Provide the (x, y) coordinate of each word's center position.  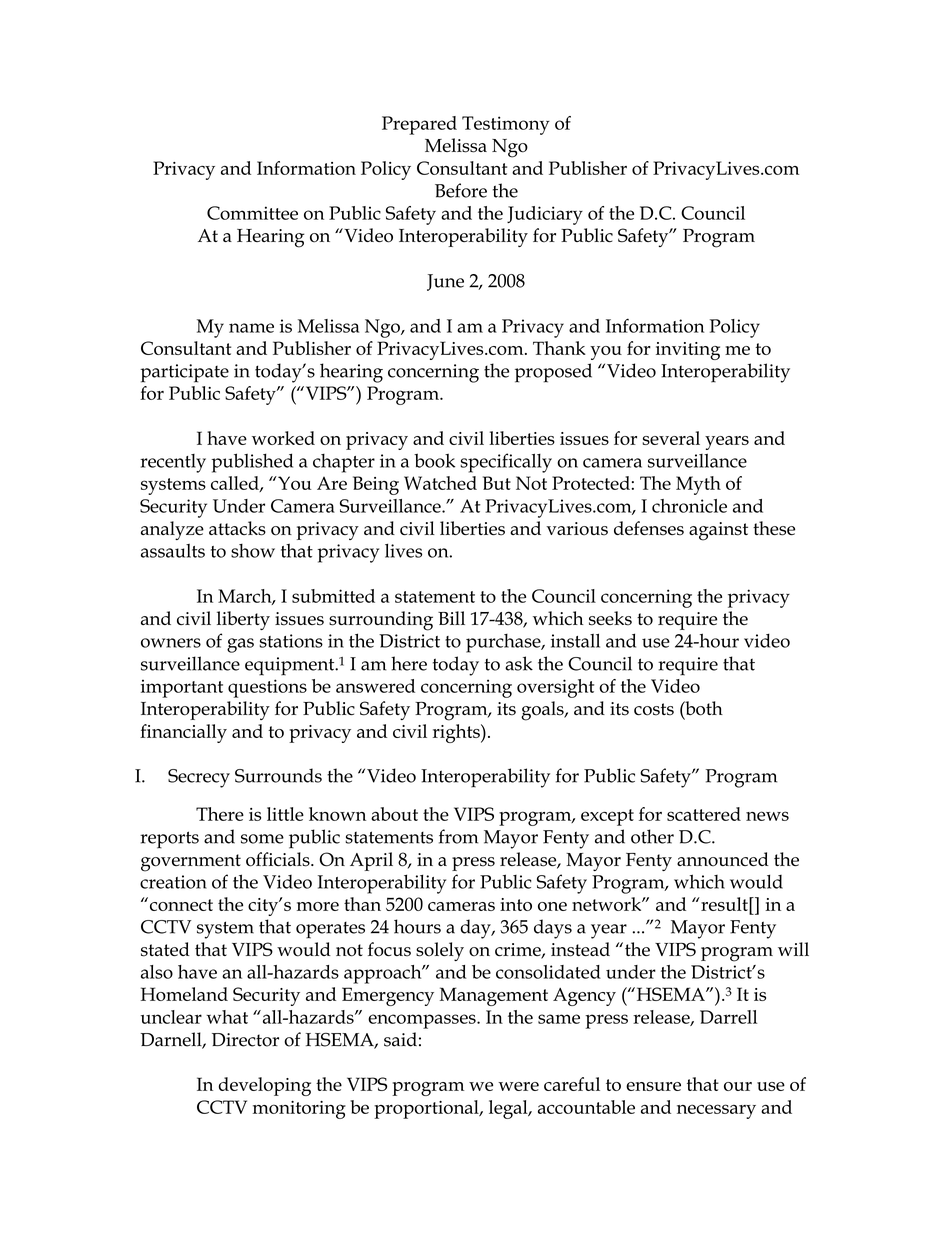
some (262, 839)
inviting (688, 351)
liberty (243, 620)
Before (461, 190)
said (400, 1039)
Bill (451, 618)
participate (184, 373)
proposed (553, 373)
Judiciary (545, 215)
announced (723, 859)
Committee (252, 213)
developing (265, 1086)
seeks (610, 618)
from (458, 836)
